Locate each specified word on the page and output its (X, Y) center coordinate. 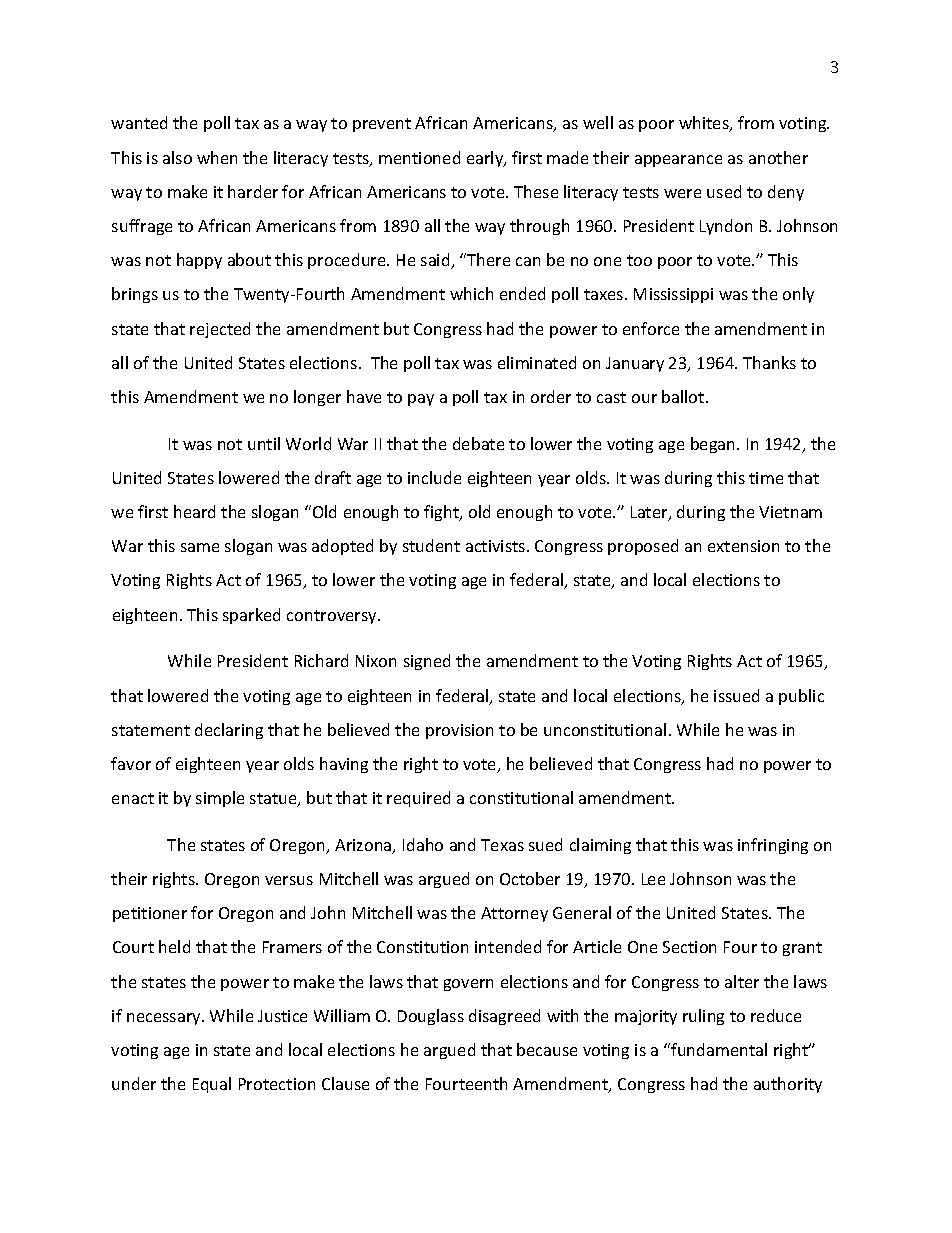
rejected (220, 330)
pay (421, 400)
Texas (502, 845)
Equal (212, 1085)
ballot (684, 396)
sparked (251, 616)
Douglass (431, 1017)
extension (743, 546)
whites (705, 124)
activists (497, 546)
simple (220, 799)
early (486, 159)
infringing (773, 846)
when (217, 157)
